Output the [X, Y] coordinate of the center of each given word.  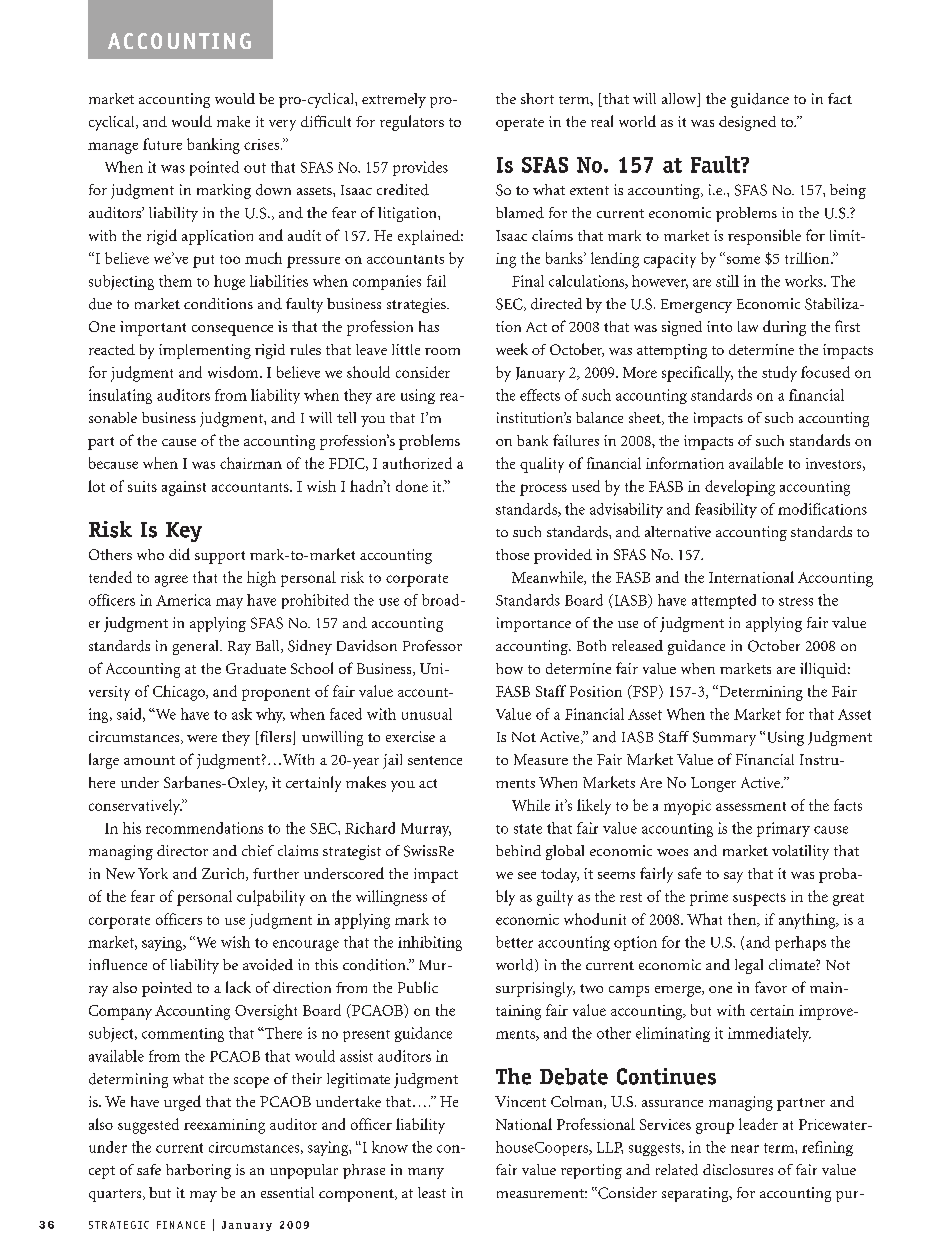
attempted [724, 601]
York [153, 873]
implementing [205, 351]
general [197, 647]
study [779, 374]
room [442, 351]
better [514, 942]
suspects [759, 899]
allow [680, 100]
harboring [198, 1171]
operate [520, 124]
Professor [432, 645]
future [162, 144]
